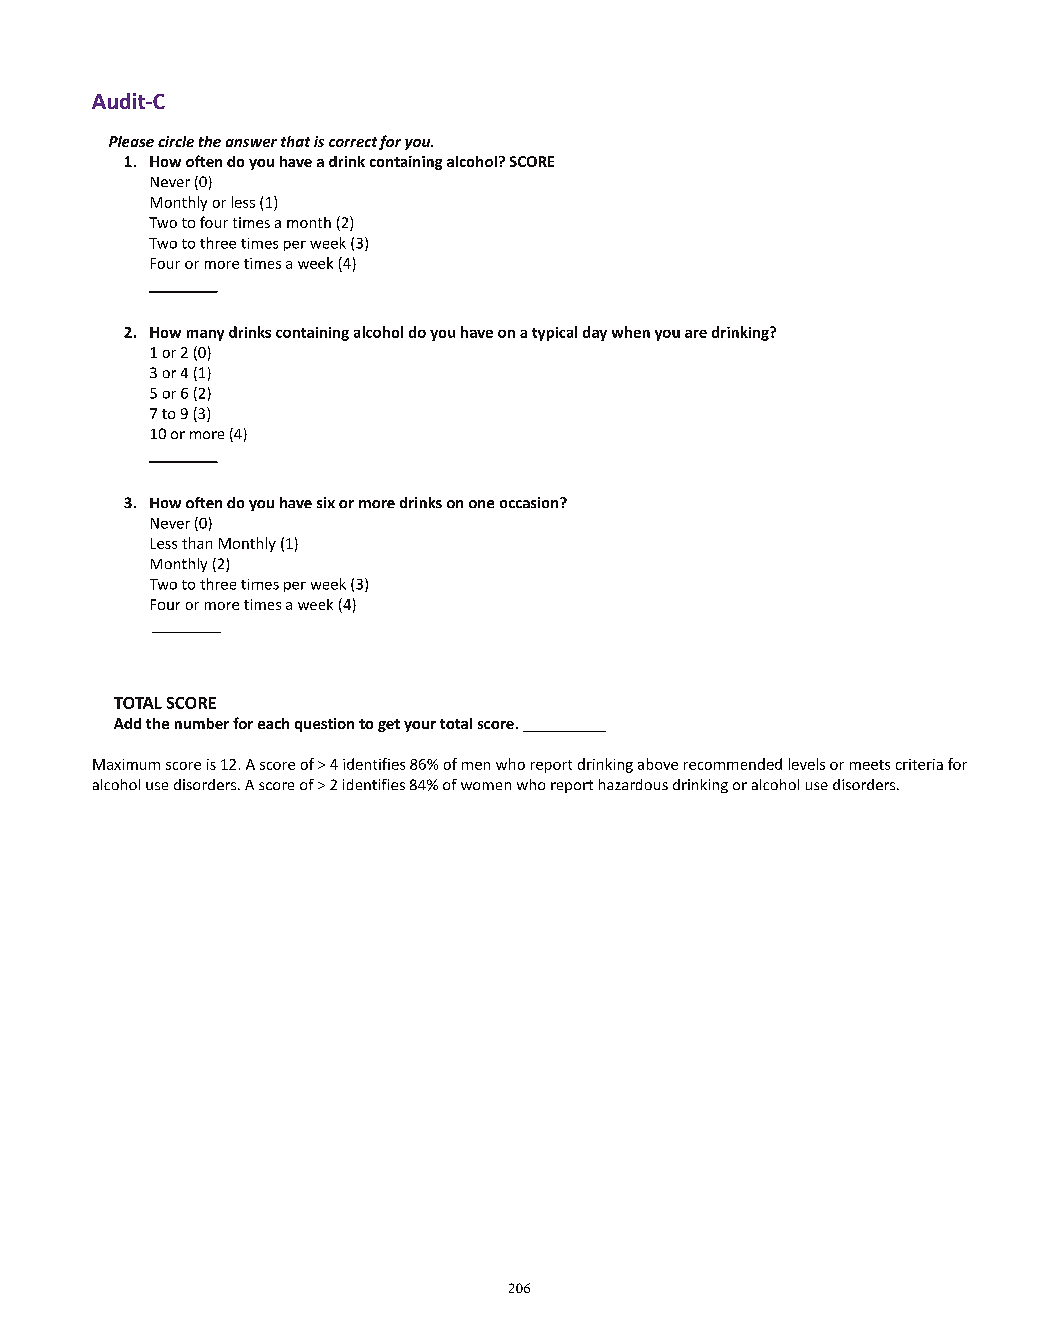 The width and height of the screenshot is (1039, 1344). I want to click on when, so click(631, 332).
